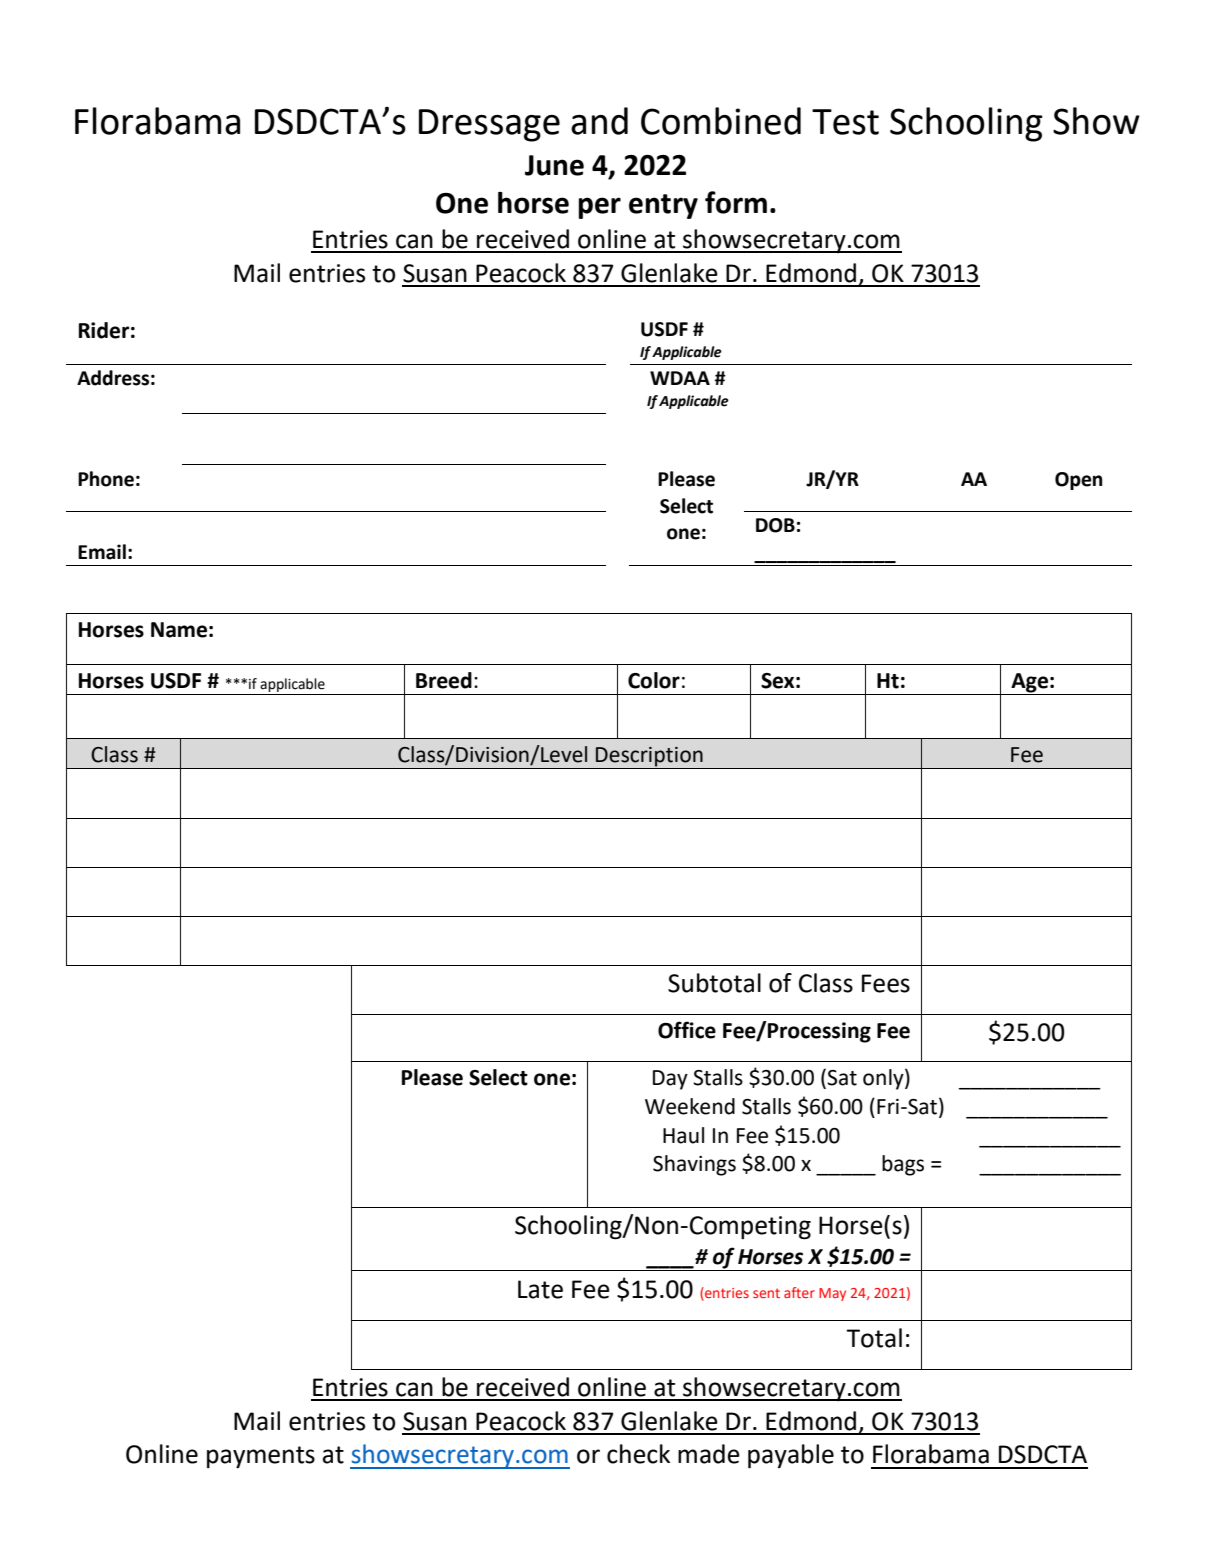 This document has height=1563, width=1207. I want to click on Breed, so click(444, 680).
